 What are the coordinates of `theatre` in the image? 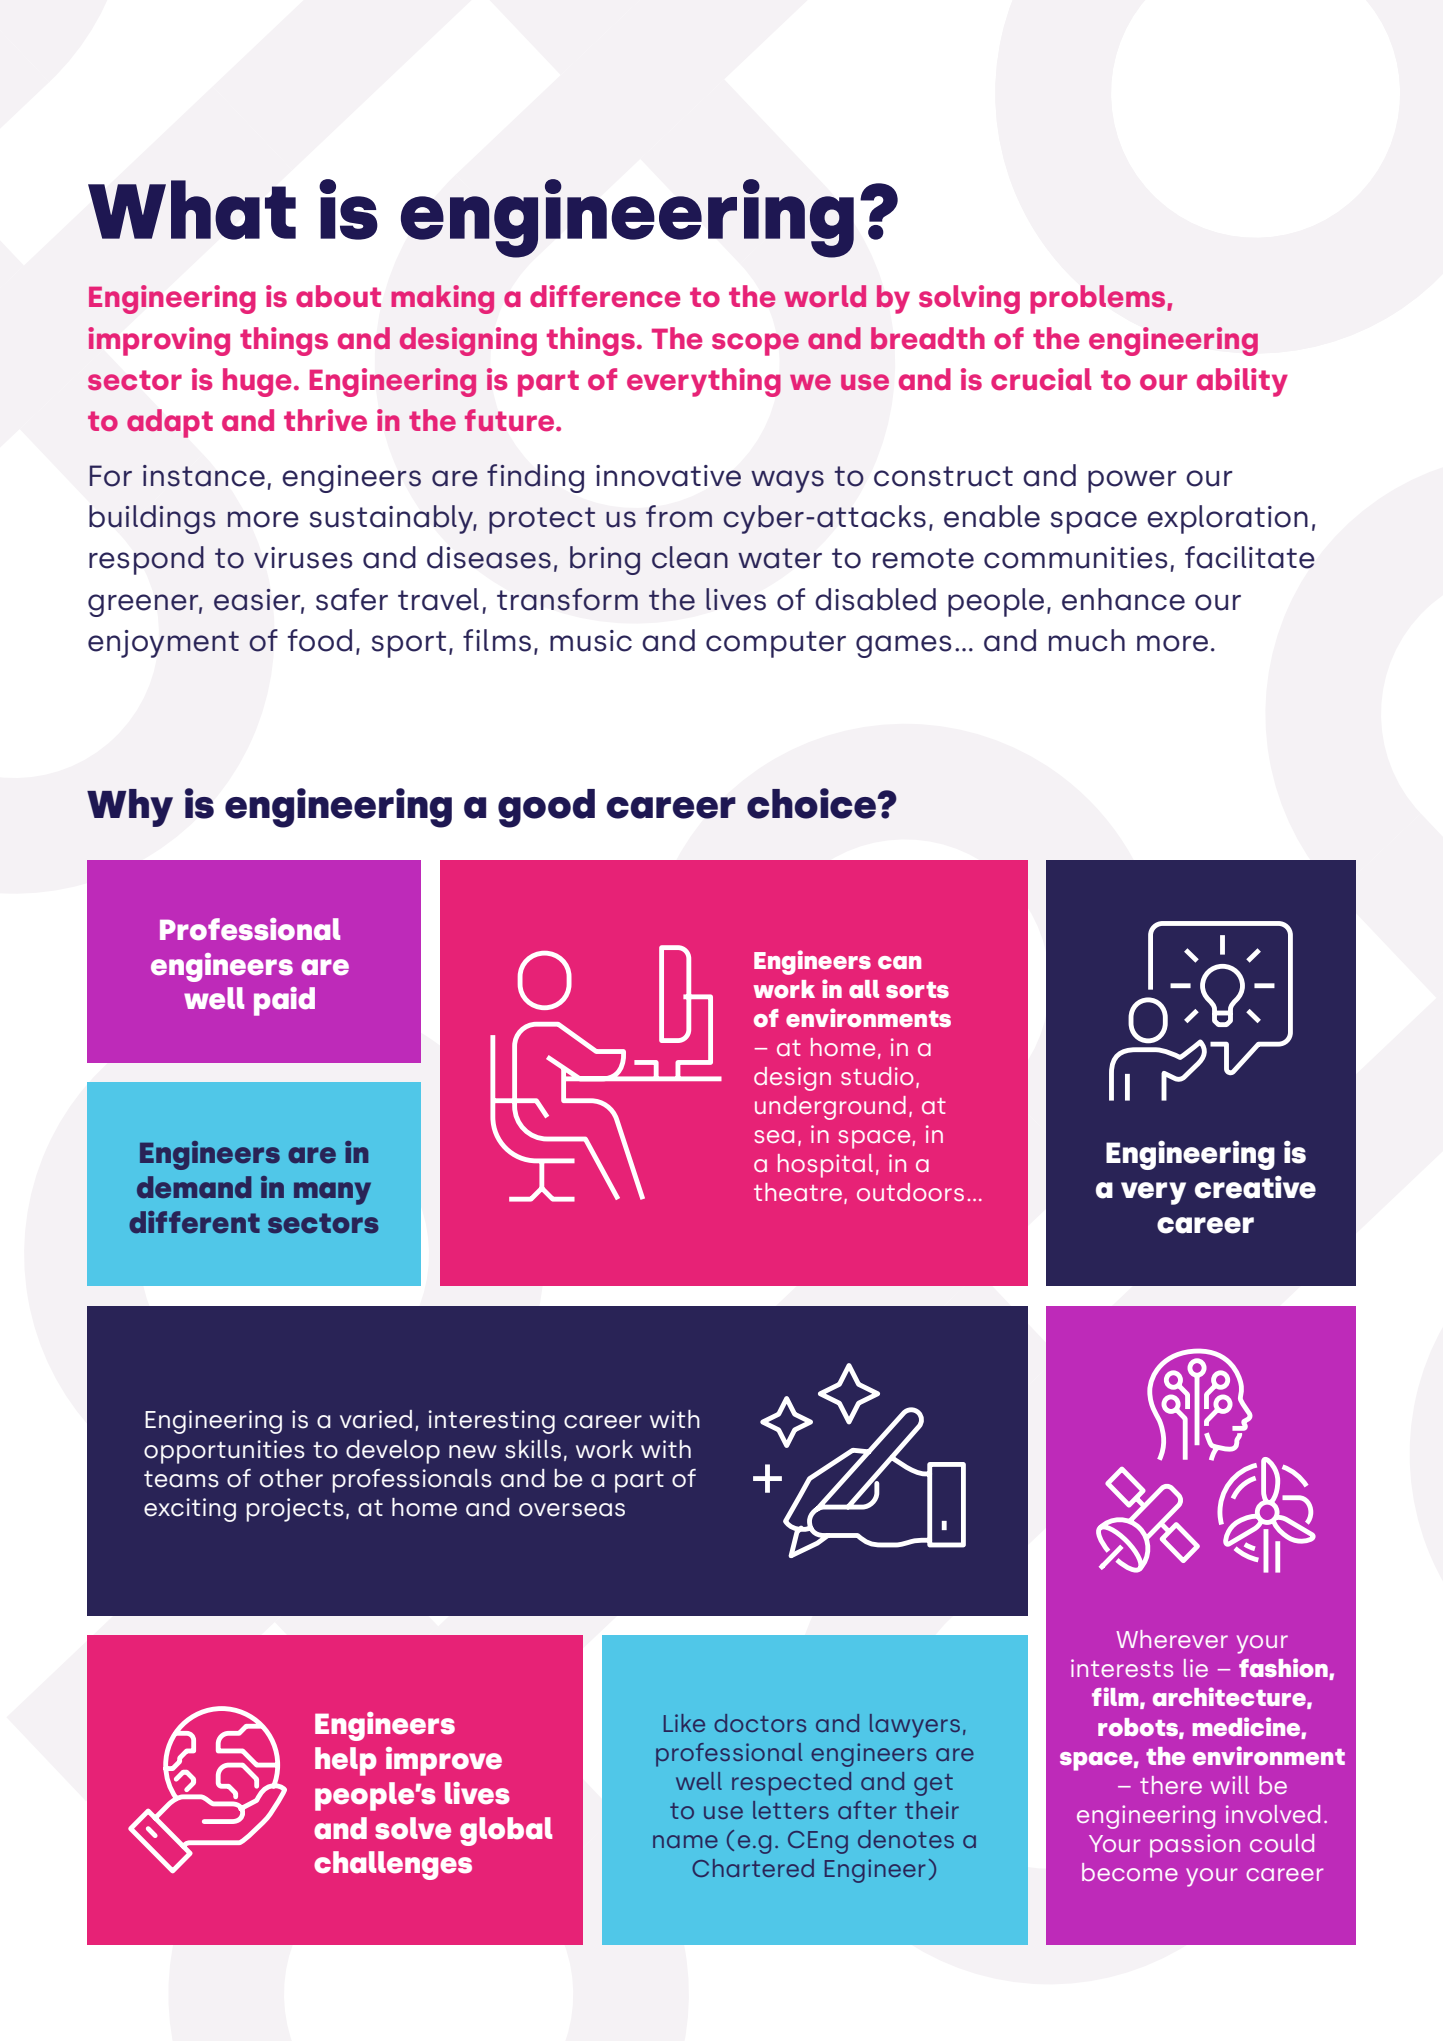 It's located at (798, 1192).
